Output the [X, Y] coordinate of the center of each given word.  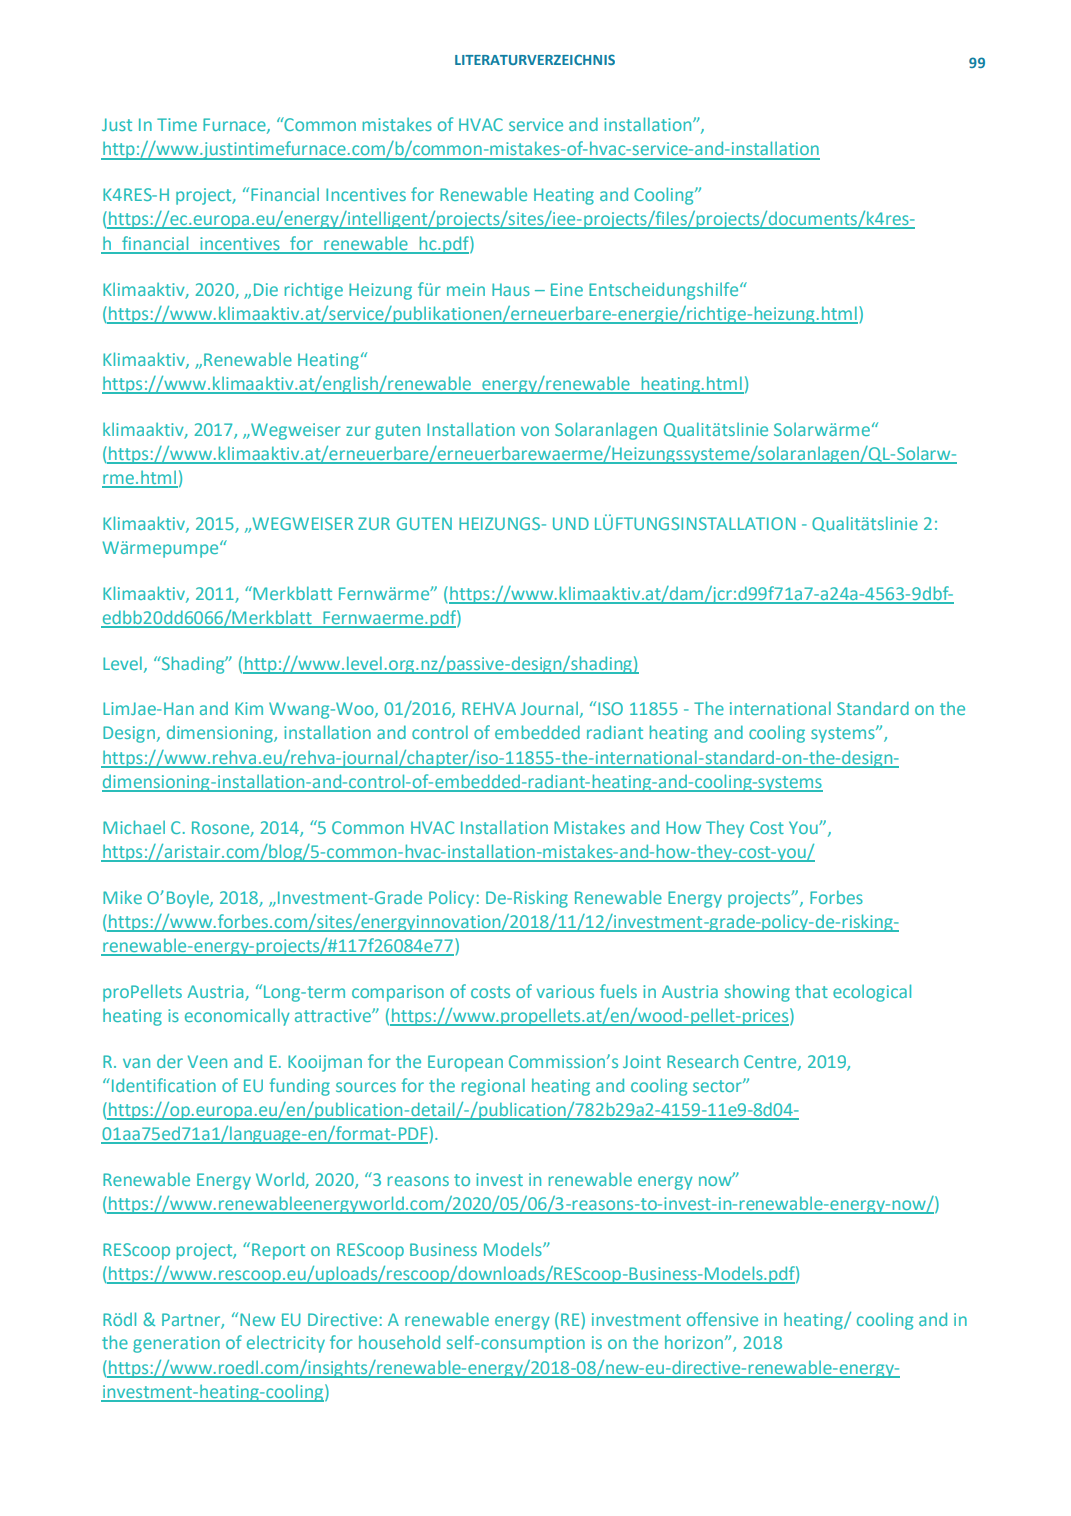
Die [266, 289]
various [565, 991]
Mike [122, 897]
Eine [567, 289]
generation [176, 1344]
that [811, 991]
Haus [511, 289]
